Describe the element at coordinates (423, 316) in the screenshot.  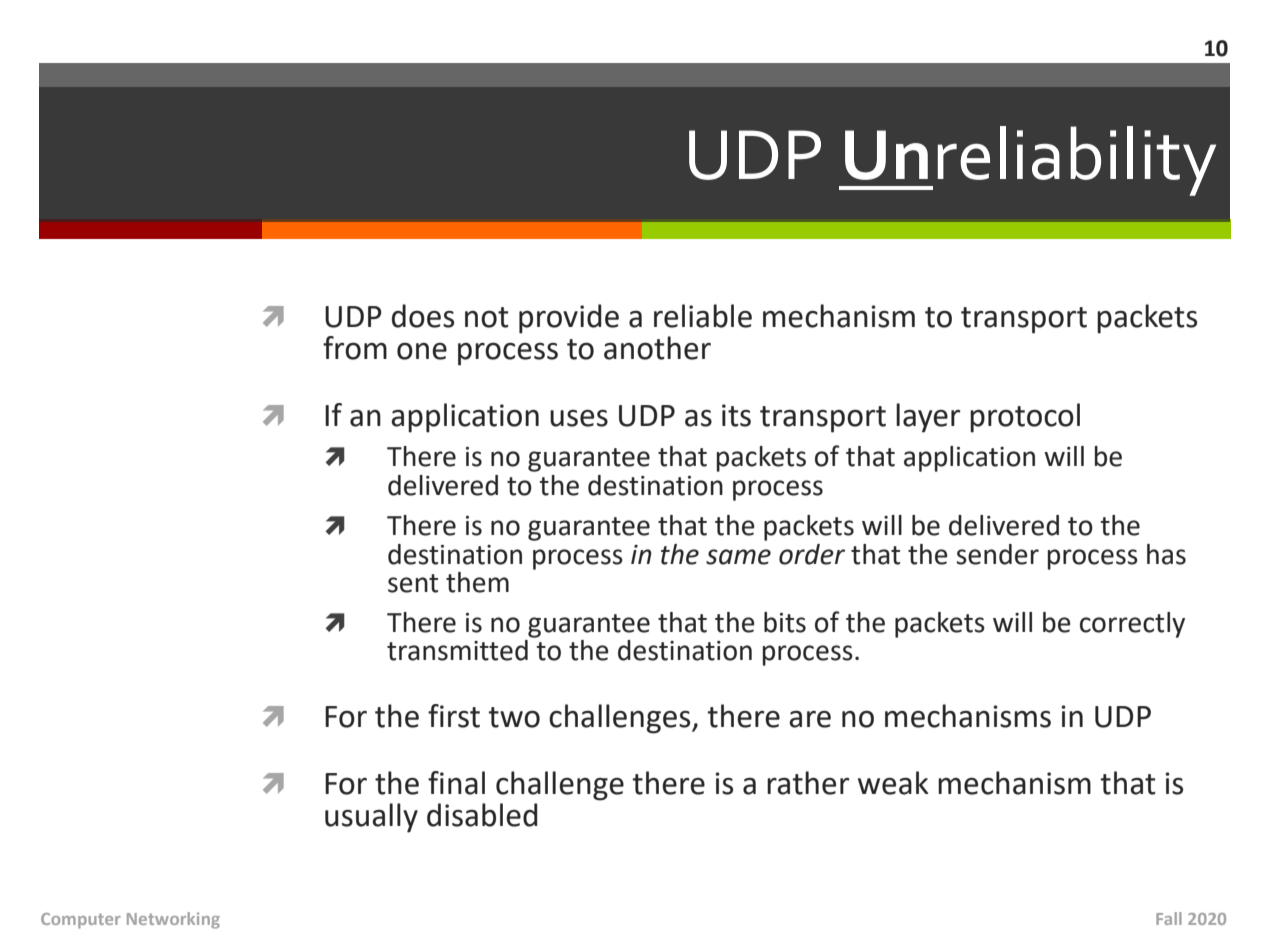
I see `does` at that location.
